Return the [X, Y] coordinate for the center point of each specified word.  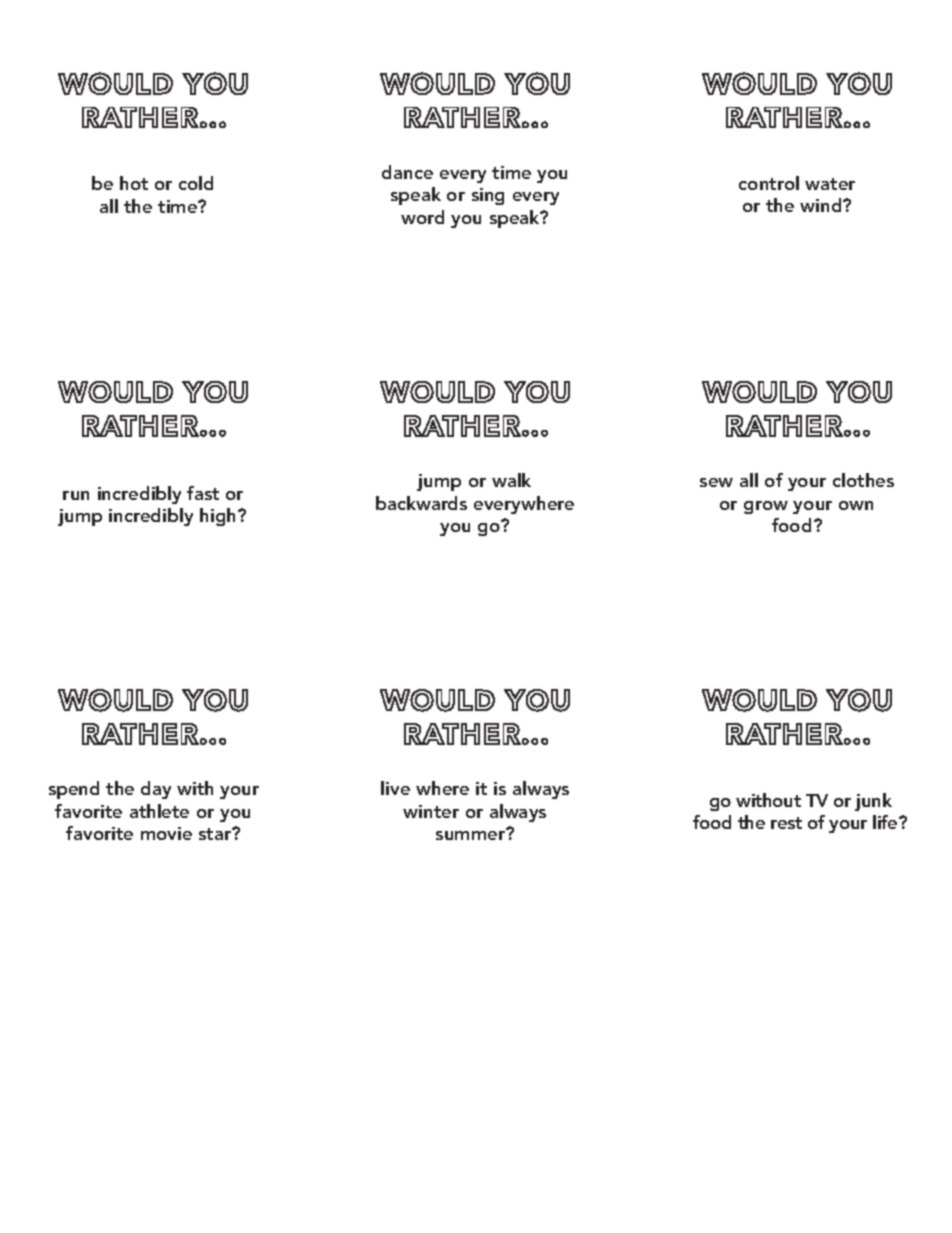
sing [488, 196]
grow [766, 507]
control [769, 183]
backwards [421, 503]
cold [196, 183]
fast [203, 493]
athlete [159, 811]
